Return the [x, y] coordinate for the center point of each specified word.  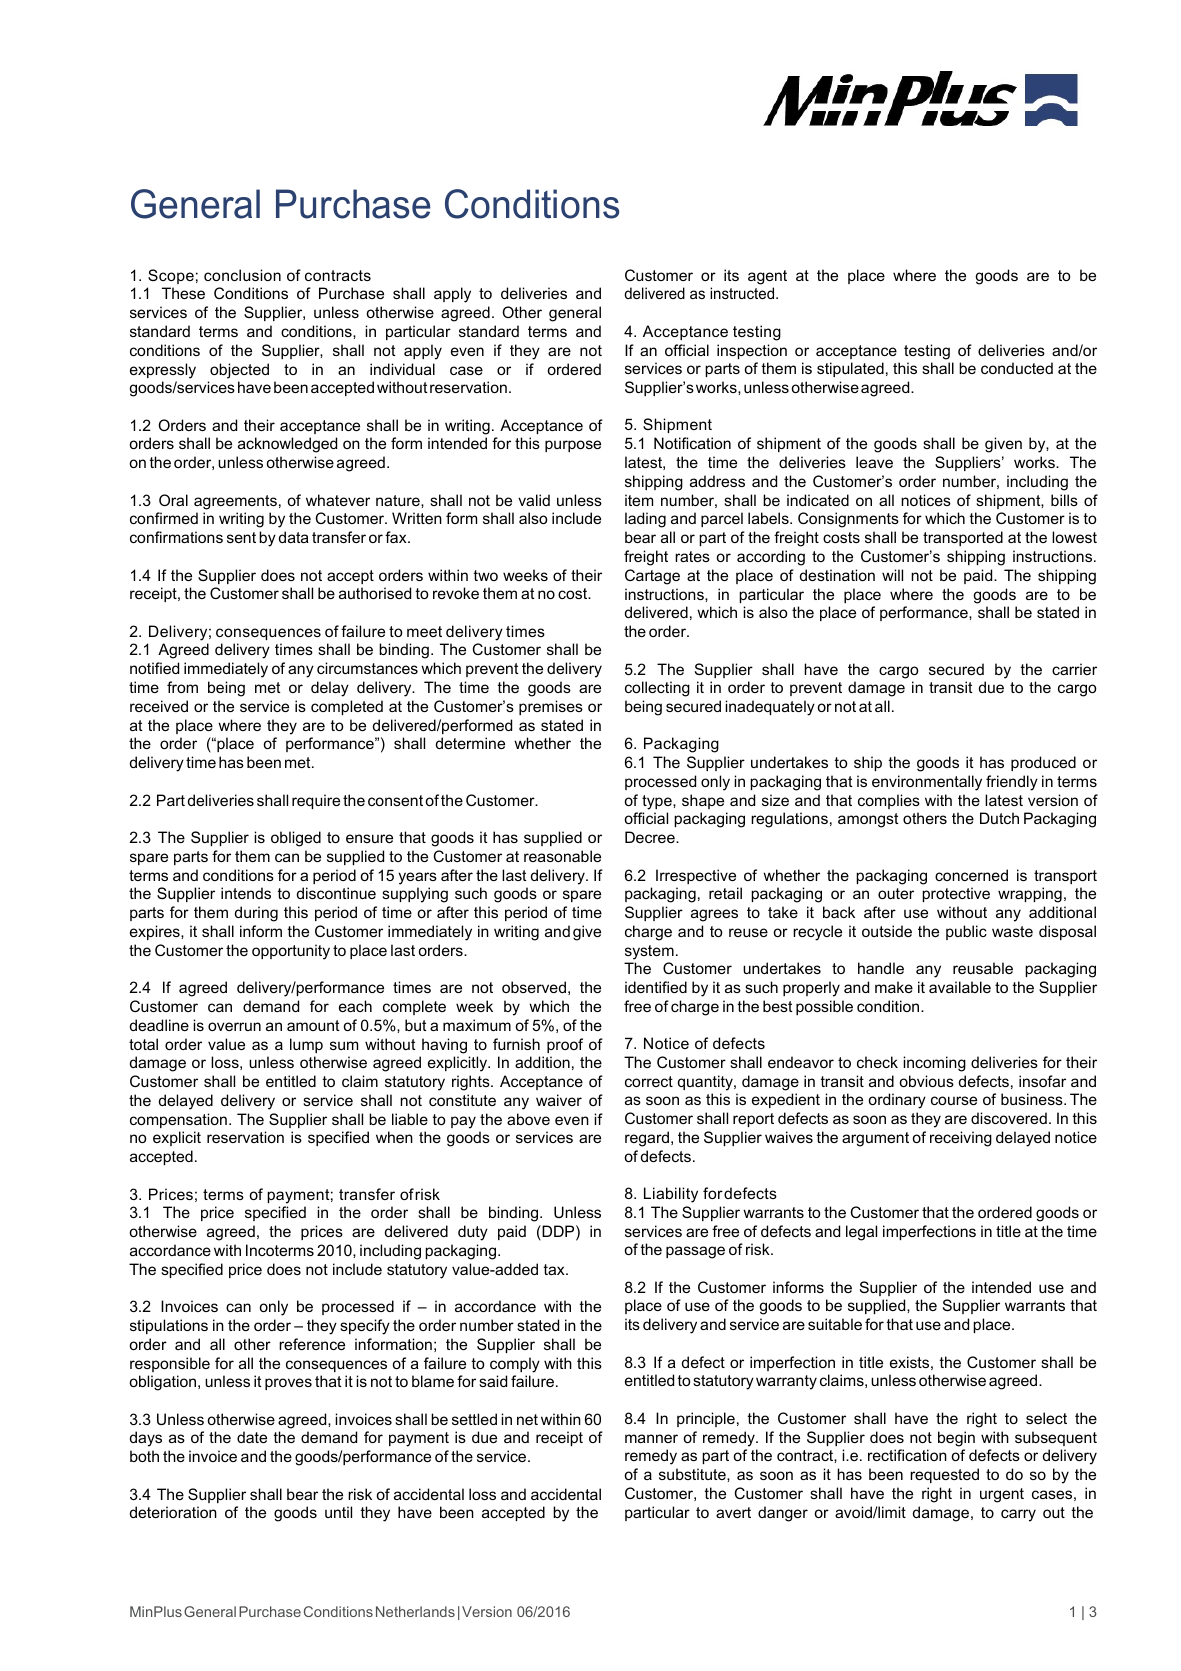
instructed [743, 293]
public [966, 932]
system [649, 952]
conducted [1017, 368]
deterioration [173, 1512]
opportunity [291, 952]
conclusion [242, 275]
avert [733, 1512]
